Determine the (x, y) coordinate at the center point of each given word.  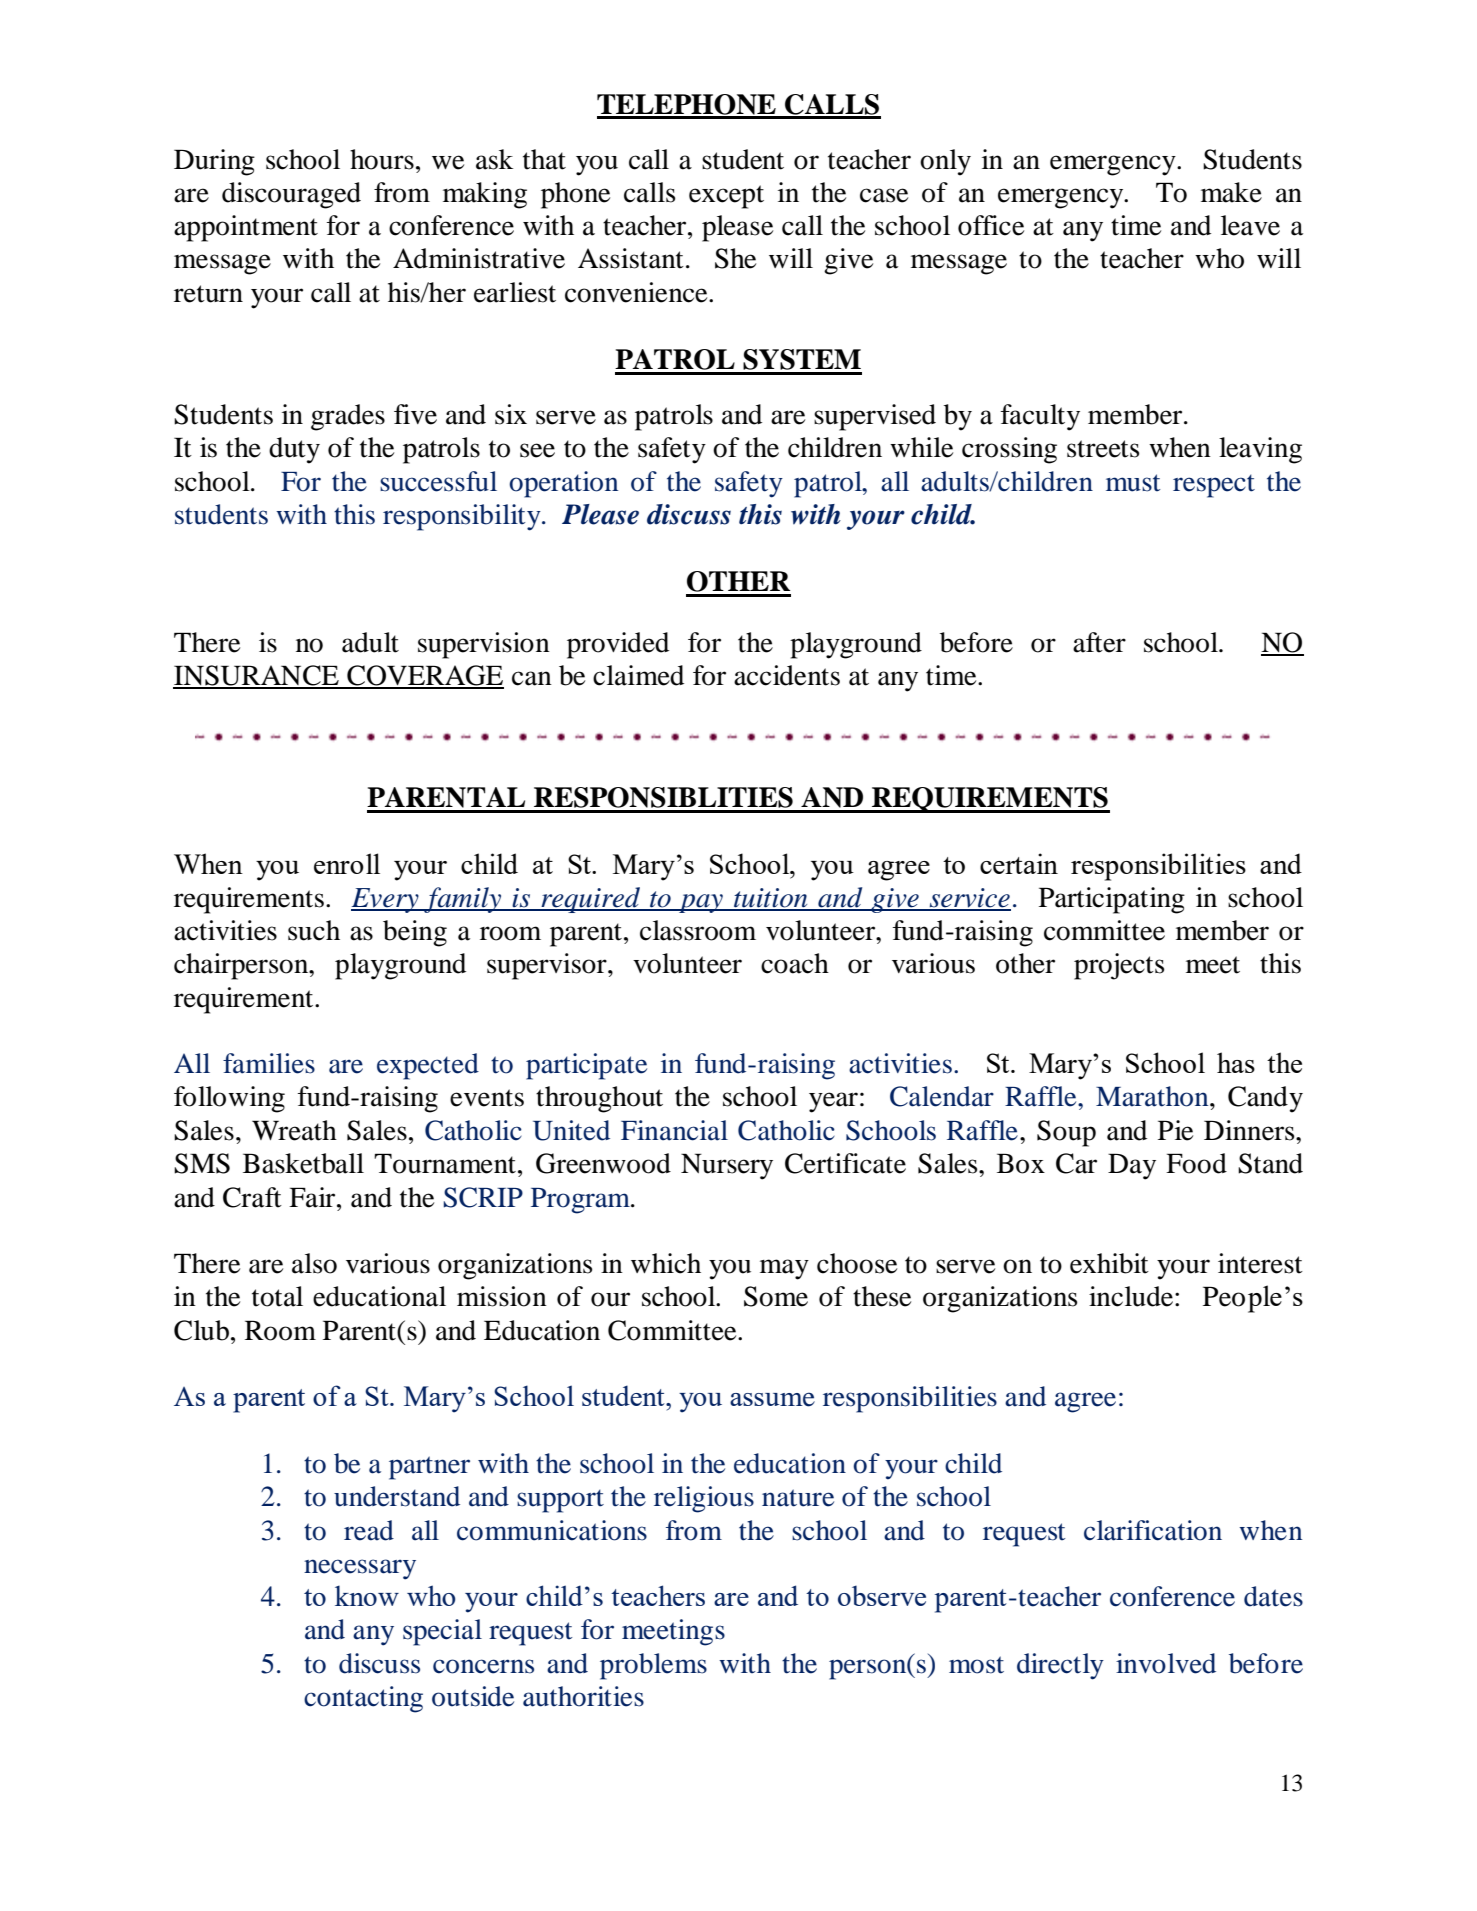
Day (1132, 1166)
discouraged (291, 195)
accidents (787, 675)
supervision (484, 645)
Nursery (727, 1166)
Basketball (303, 1163)
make (1231, 192)
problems (653, 1666)
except (726, 197)
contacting (363, 1699)
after (1099, 642)
